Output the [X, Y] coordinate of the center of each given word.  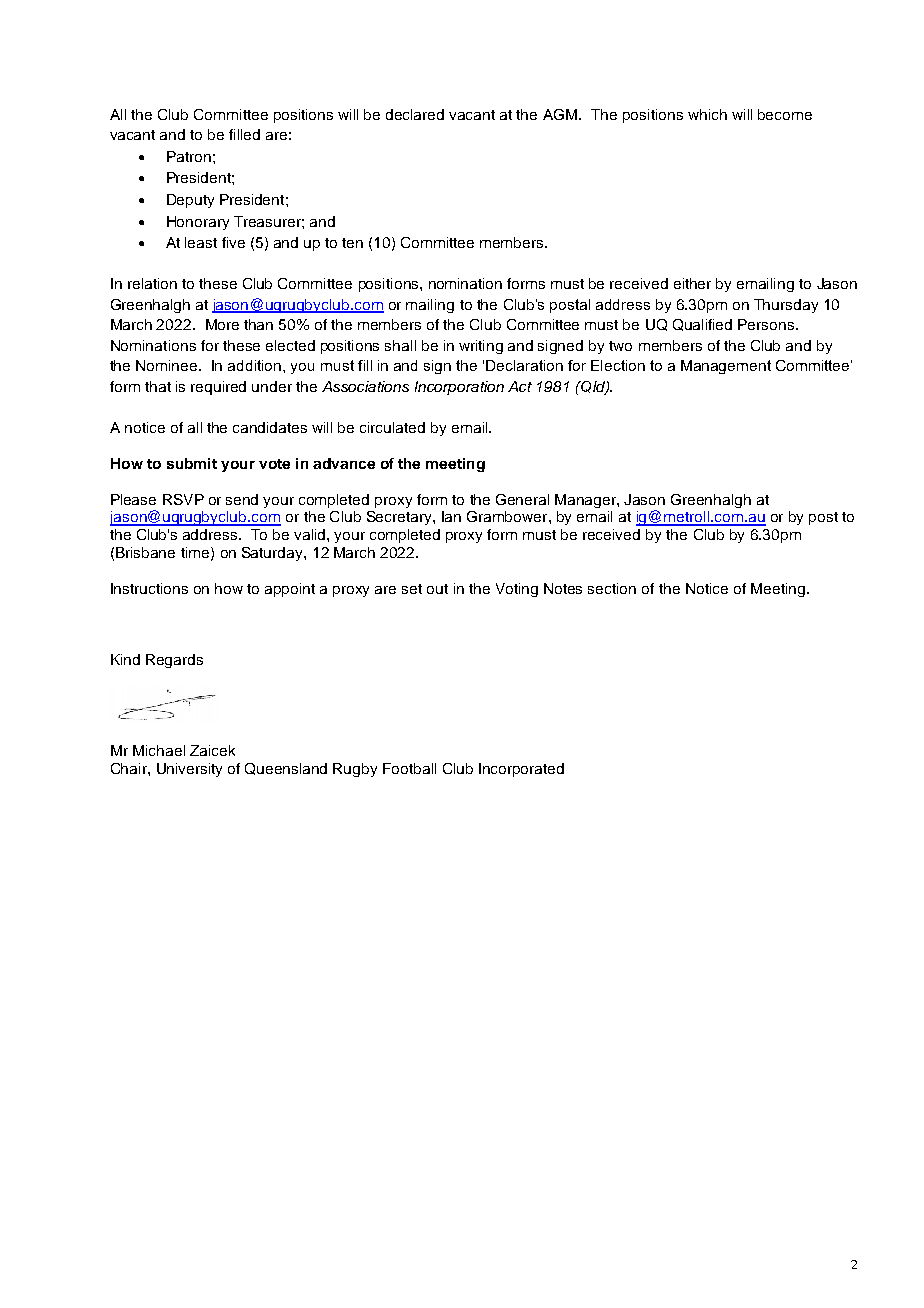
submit [192, 463]
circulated [392, 427]
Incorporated [521, 770]
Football [409, 768]
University [189, 770]
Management [726, 367]
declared [415, 114]
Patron [189, 156]
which [707, 114]
